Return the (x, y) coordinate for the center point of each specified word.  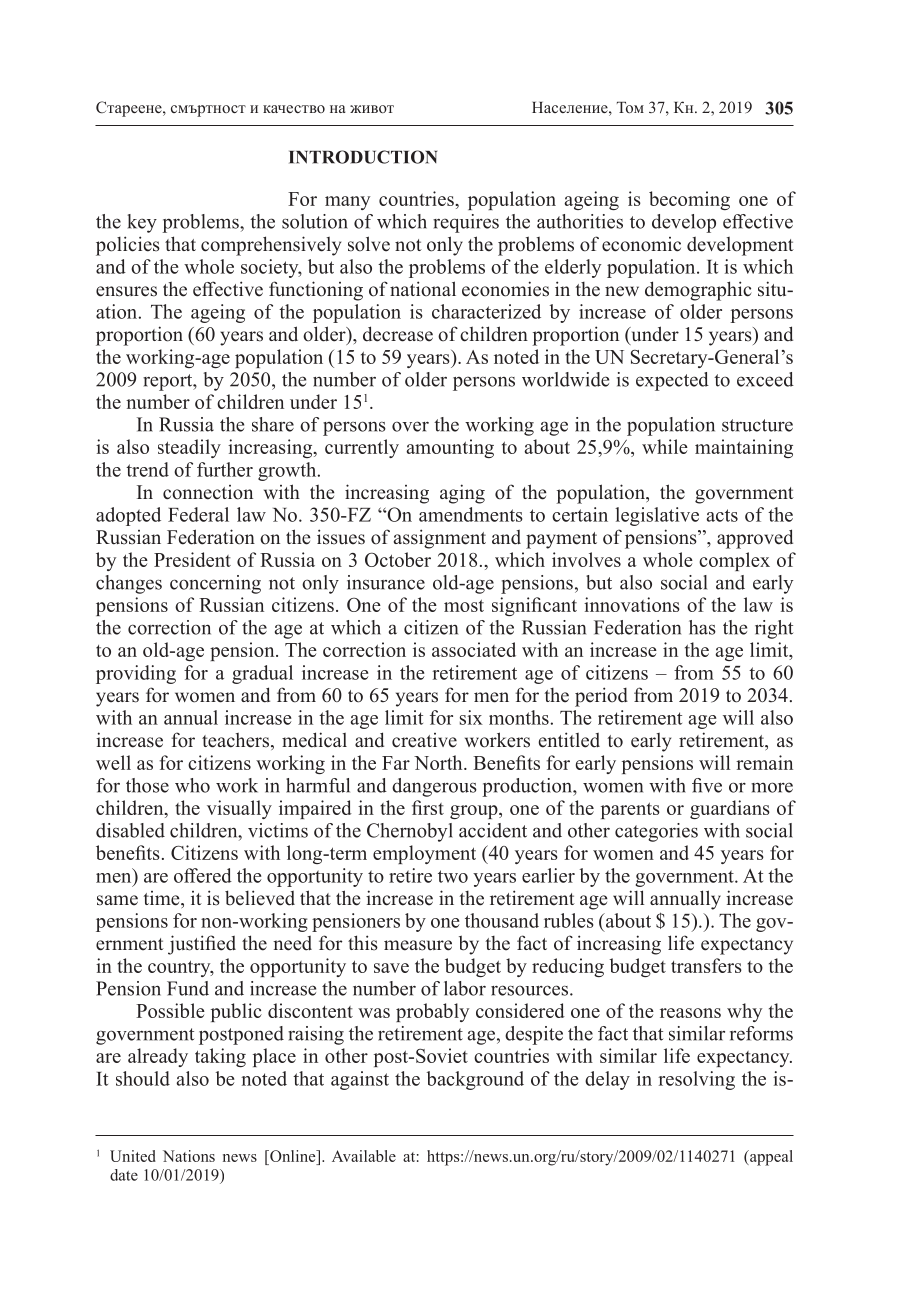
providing (136, 674)
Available (364, 1156)
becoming (689, 200)
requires (466, 223)
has (702, 627)
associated (474, 649)
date (124, 1175)
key (142, 223)
